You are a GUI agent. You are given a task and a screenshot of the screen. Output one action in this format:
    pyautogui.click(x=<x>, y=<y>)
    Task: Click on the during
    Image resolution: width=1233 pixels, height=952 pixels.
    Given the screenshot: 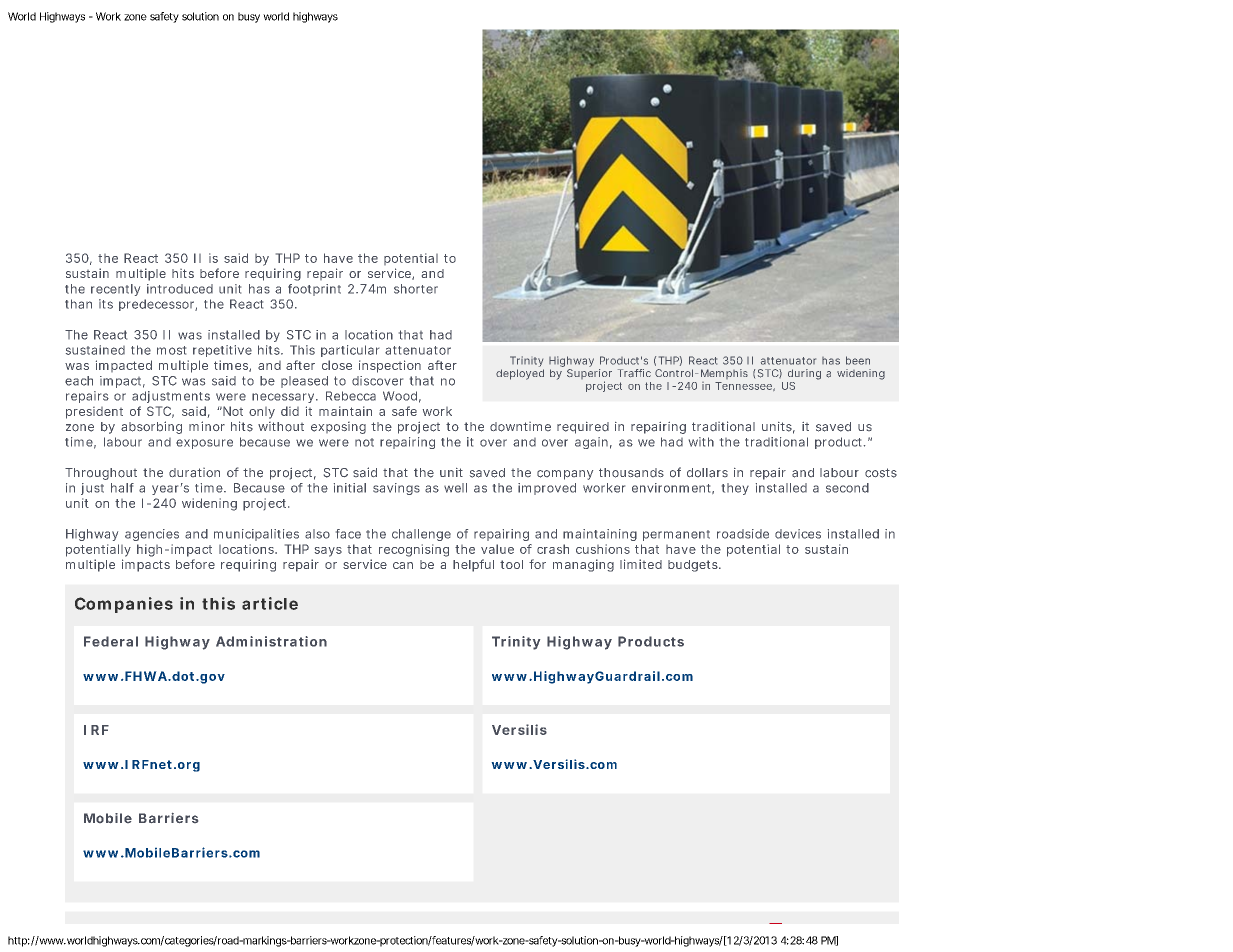 What is the action you would take?
    pyautogui.click(x=804, y=374)
